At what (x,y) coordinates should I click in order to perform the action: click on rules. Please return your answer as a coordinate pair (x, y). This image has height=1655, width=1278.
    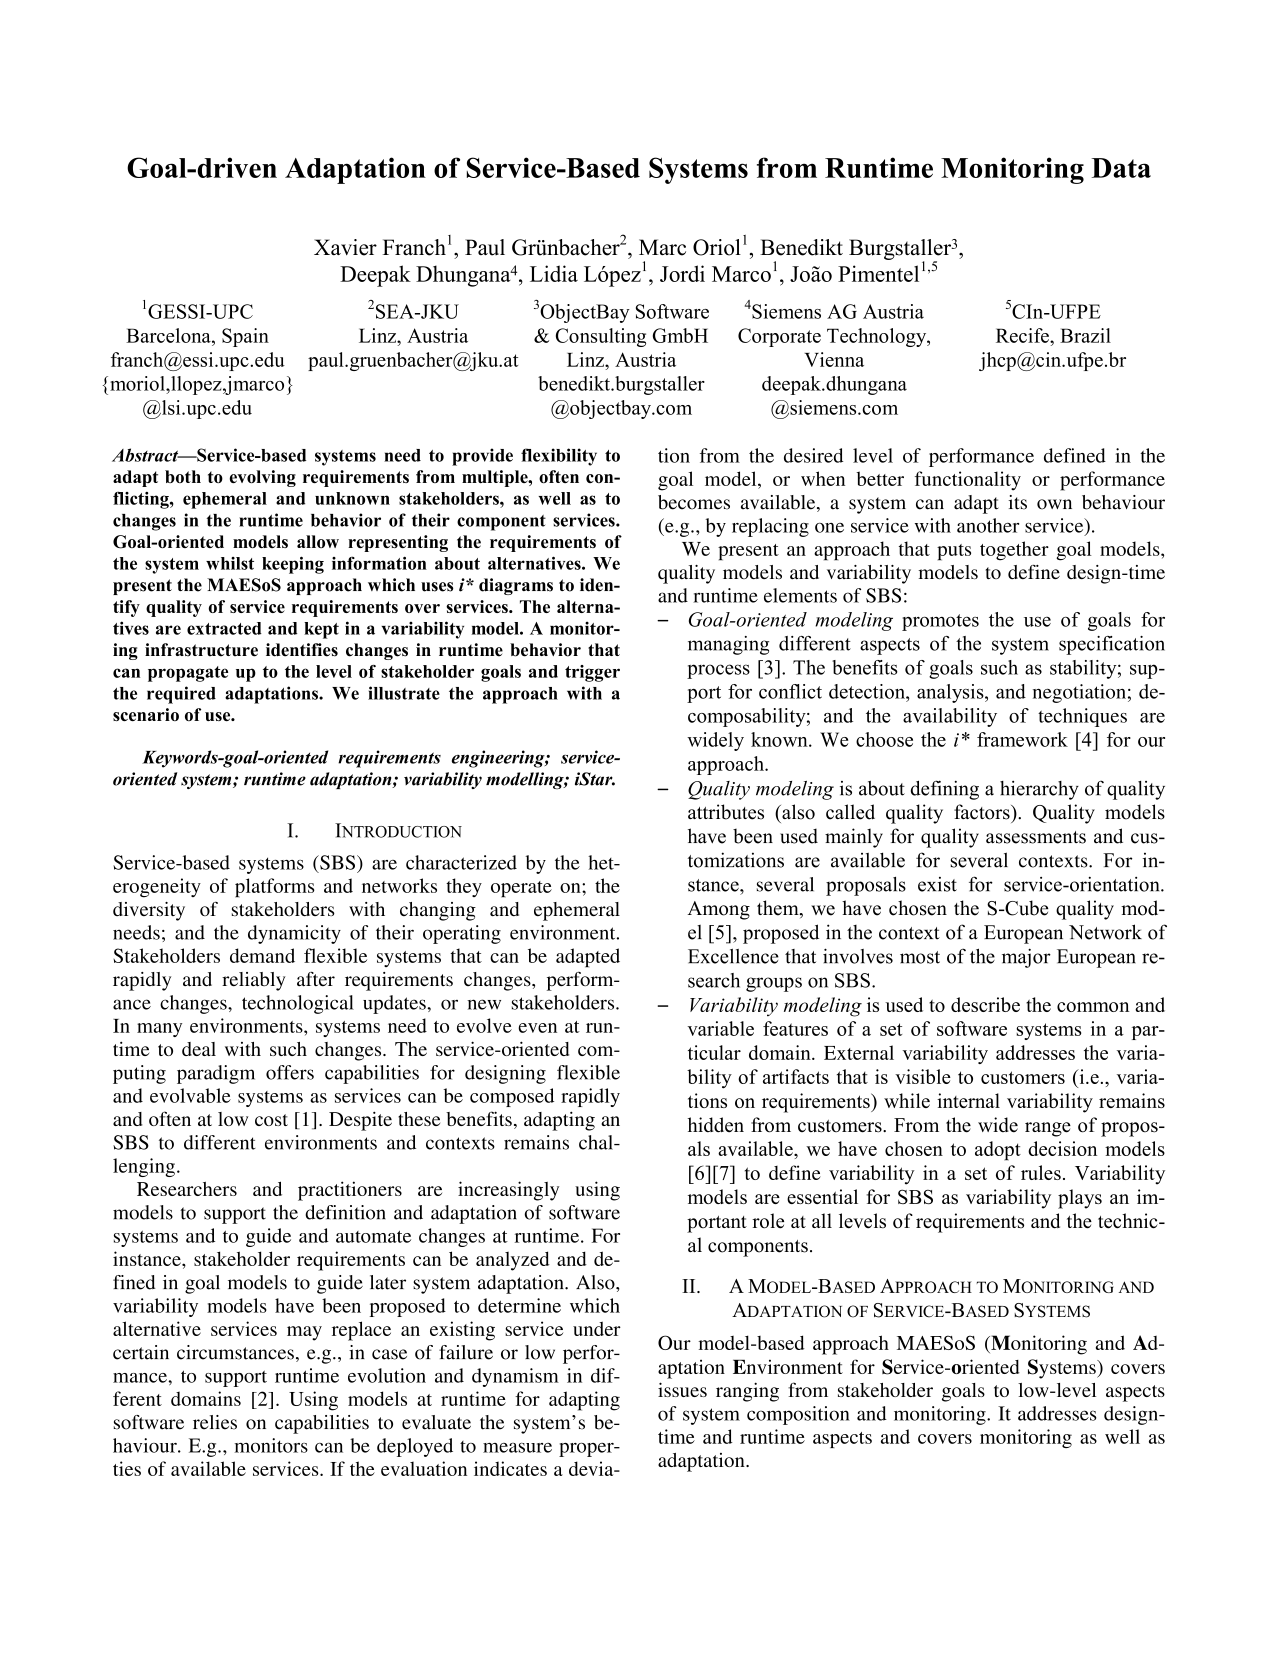
    Looking at the image, I should click on (1041, 1172).
